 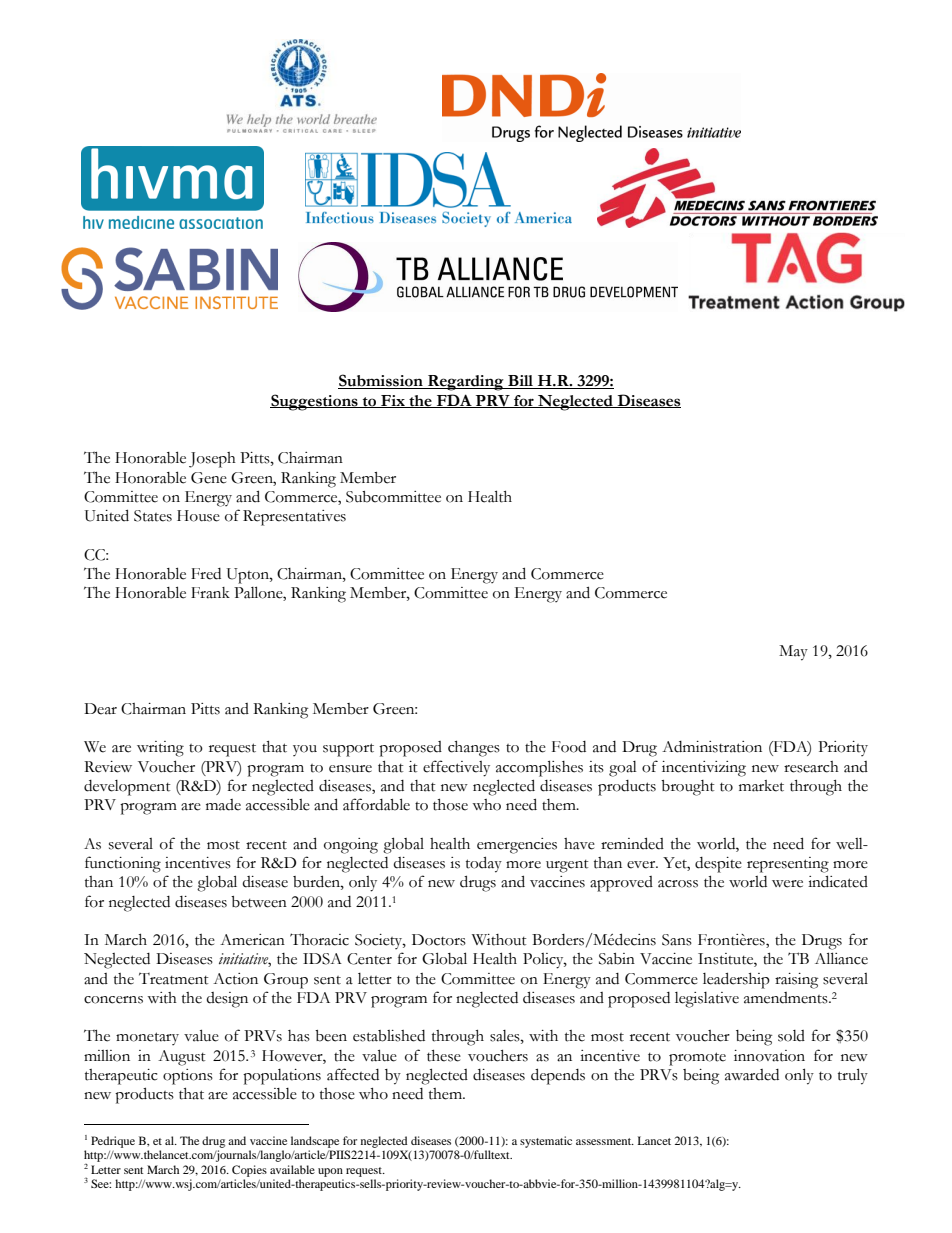 What do you see at coordinates (521, 382) in the document?
I see `Bill` at bounding box center [521, 382].
